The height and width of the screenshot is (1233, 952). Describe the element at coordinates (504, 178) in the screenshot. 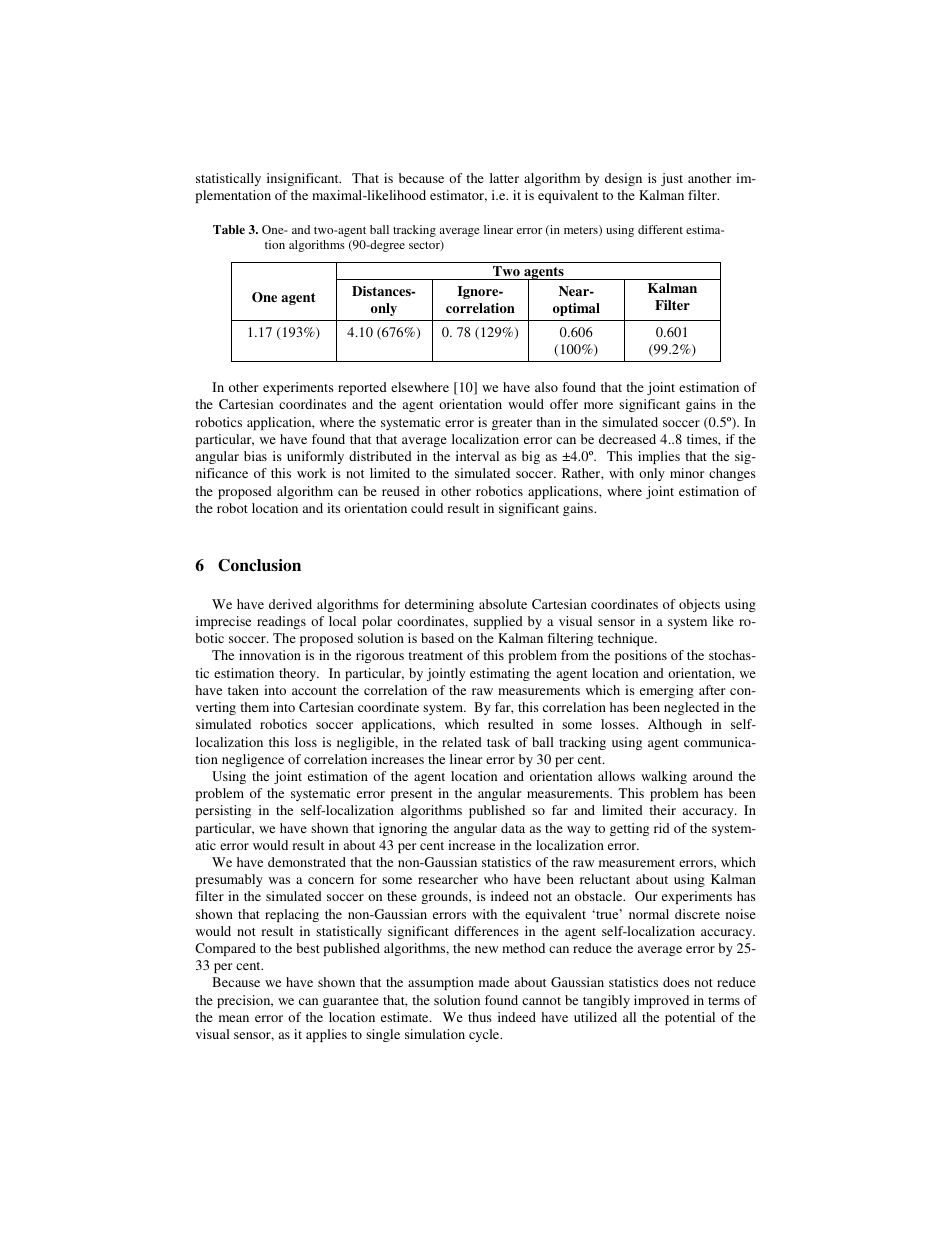

I see `latter` at that location.
